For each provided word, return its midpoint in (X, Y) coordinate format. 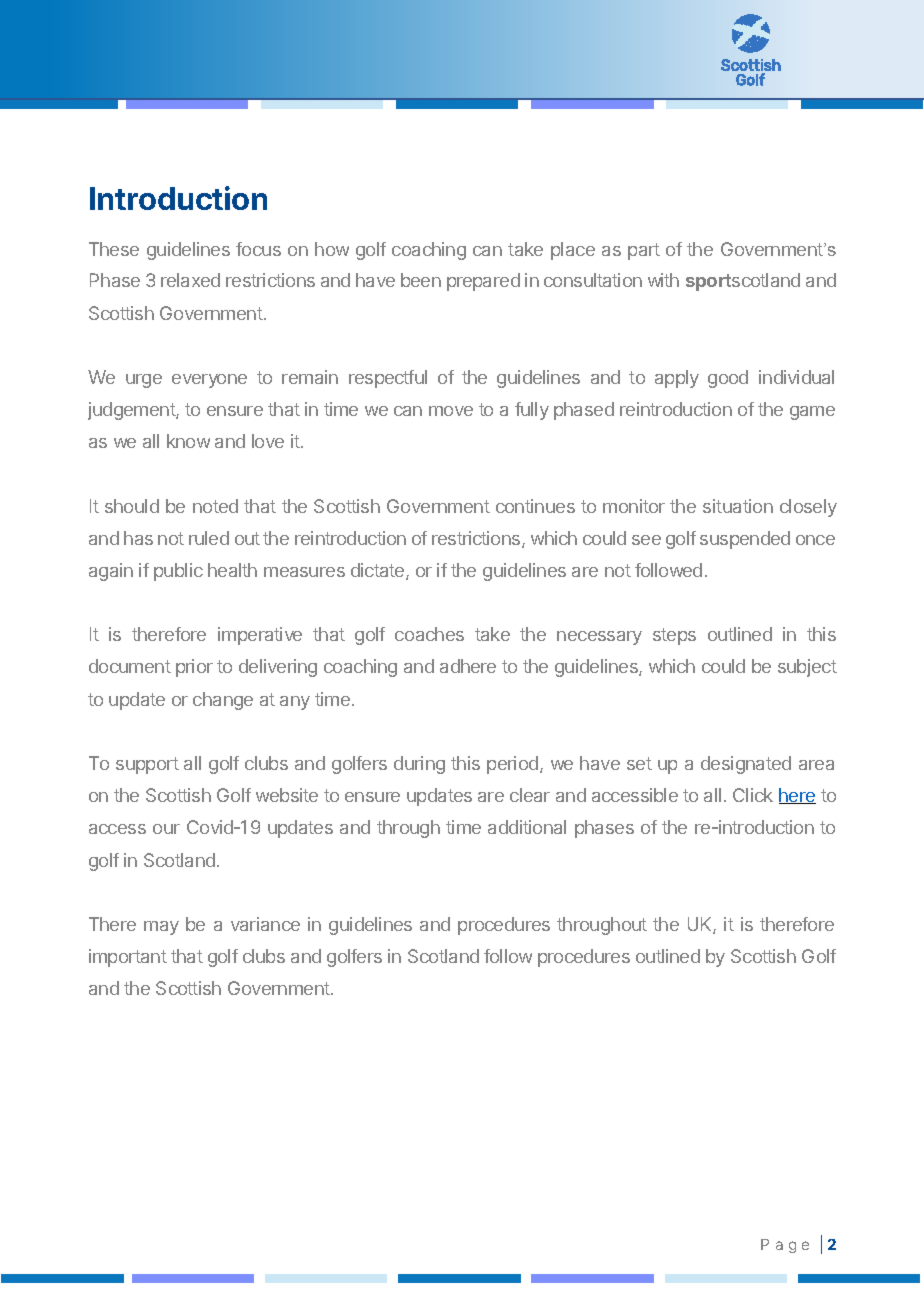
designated (746, 765)
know (188, 441)
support (147, 765)
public (178, 572)
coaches (429, 634)
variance (265, 924)
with (663, 280)
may (161, 928)
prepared (483, 282)
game (812, 413)
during (419, 765)
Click (753, 795)
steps (674, 636)
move (451, 411)
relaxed (190, 280)
